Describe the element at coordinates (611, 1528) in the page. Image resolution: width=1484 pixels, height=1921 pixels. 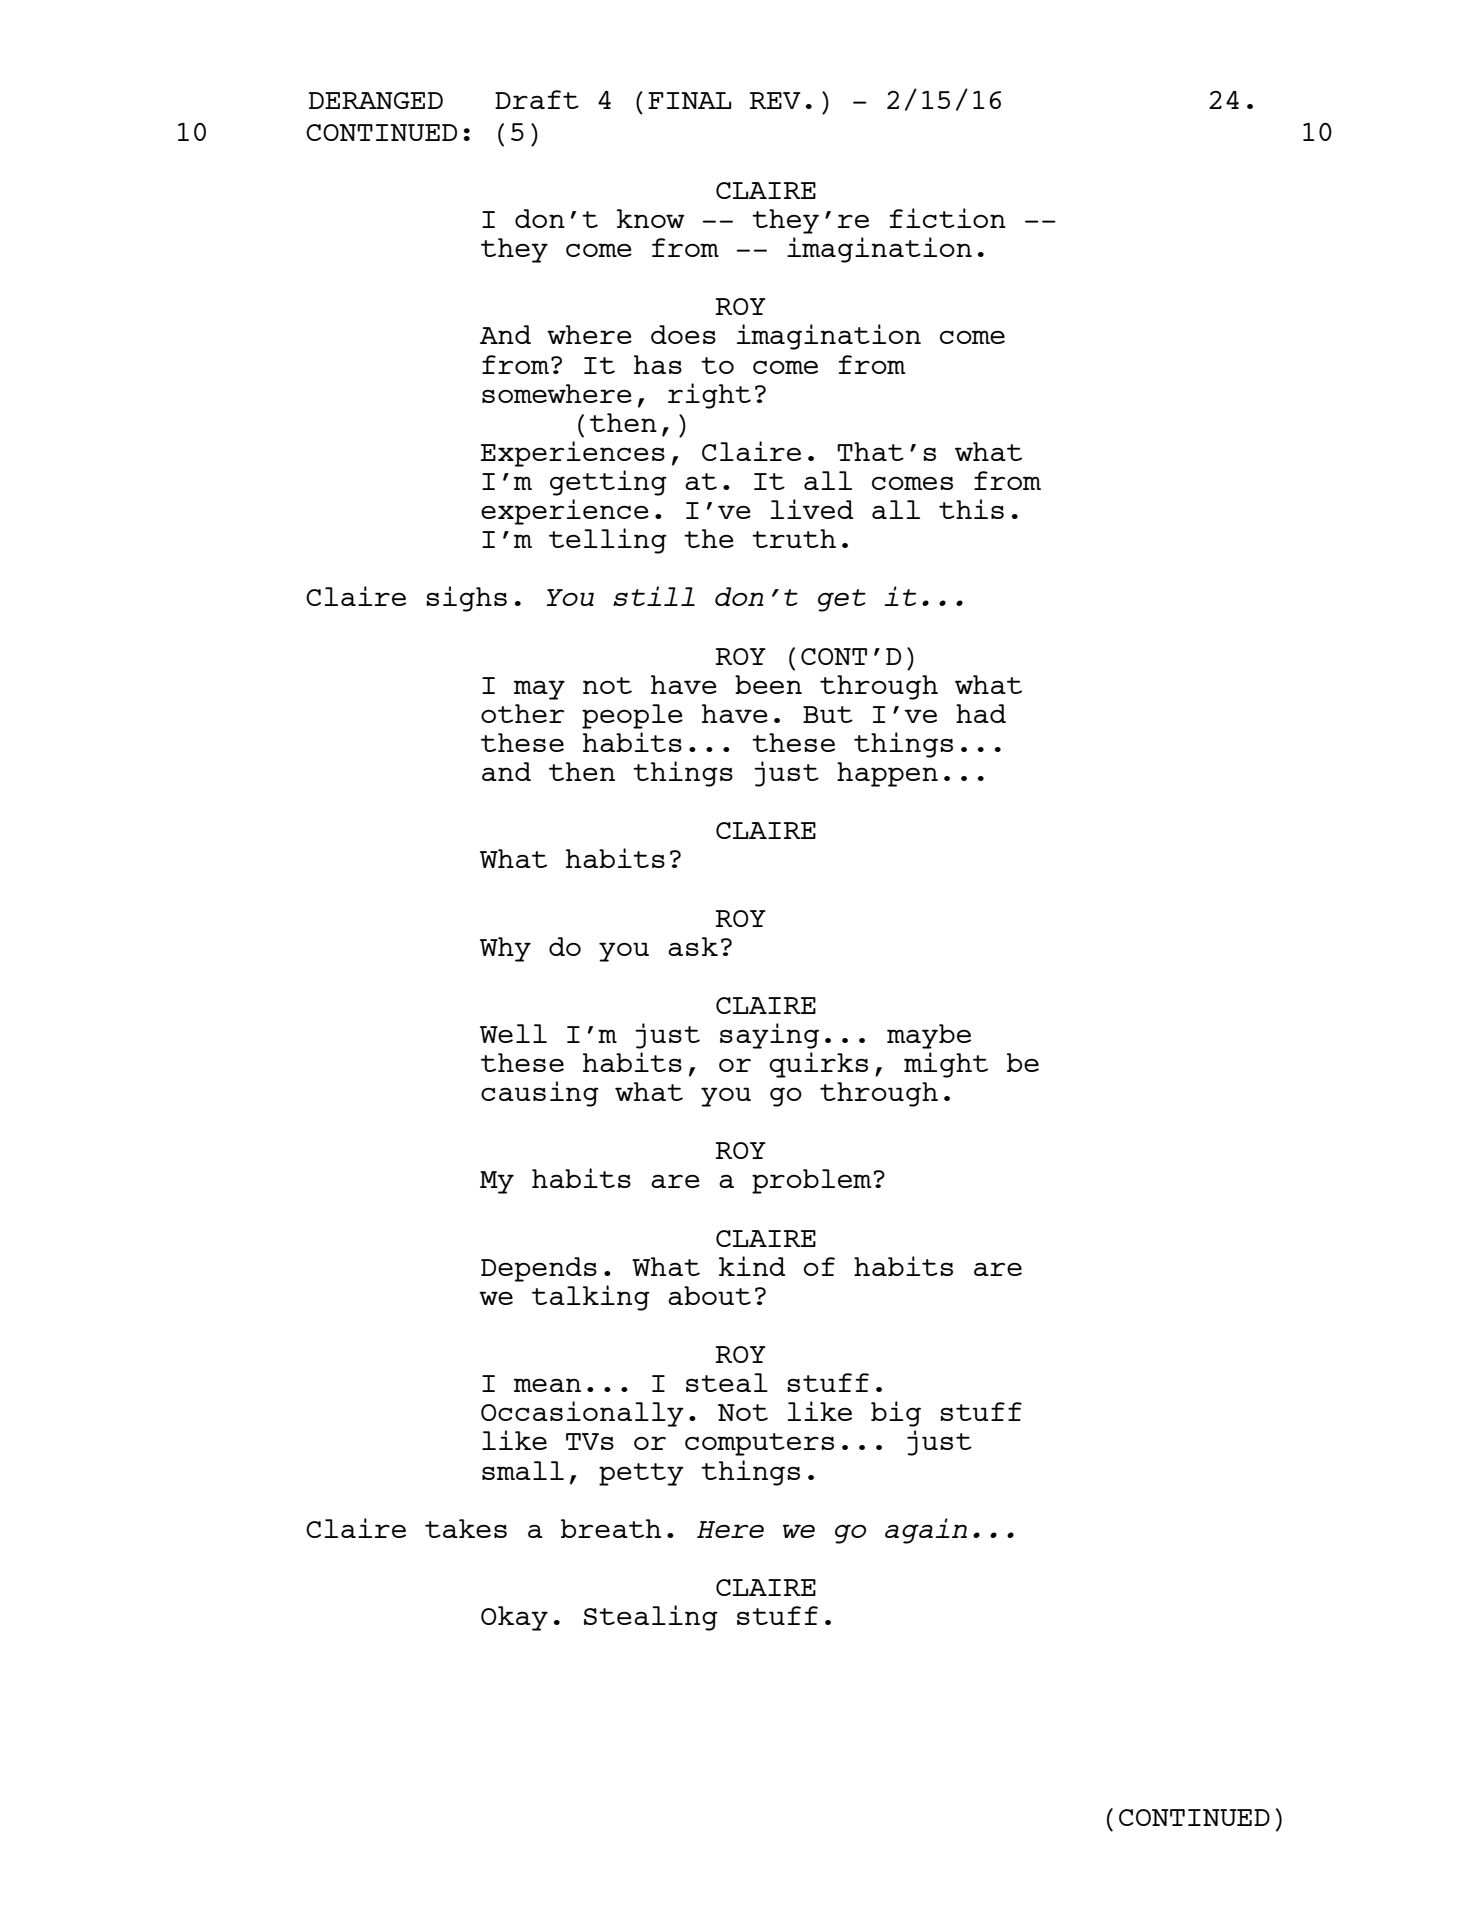
I see `breath` at that location.
